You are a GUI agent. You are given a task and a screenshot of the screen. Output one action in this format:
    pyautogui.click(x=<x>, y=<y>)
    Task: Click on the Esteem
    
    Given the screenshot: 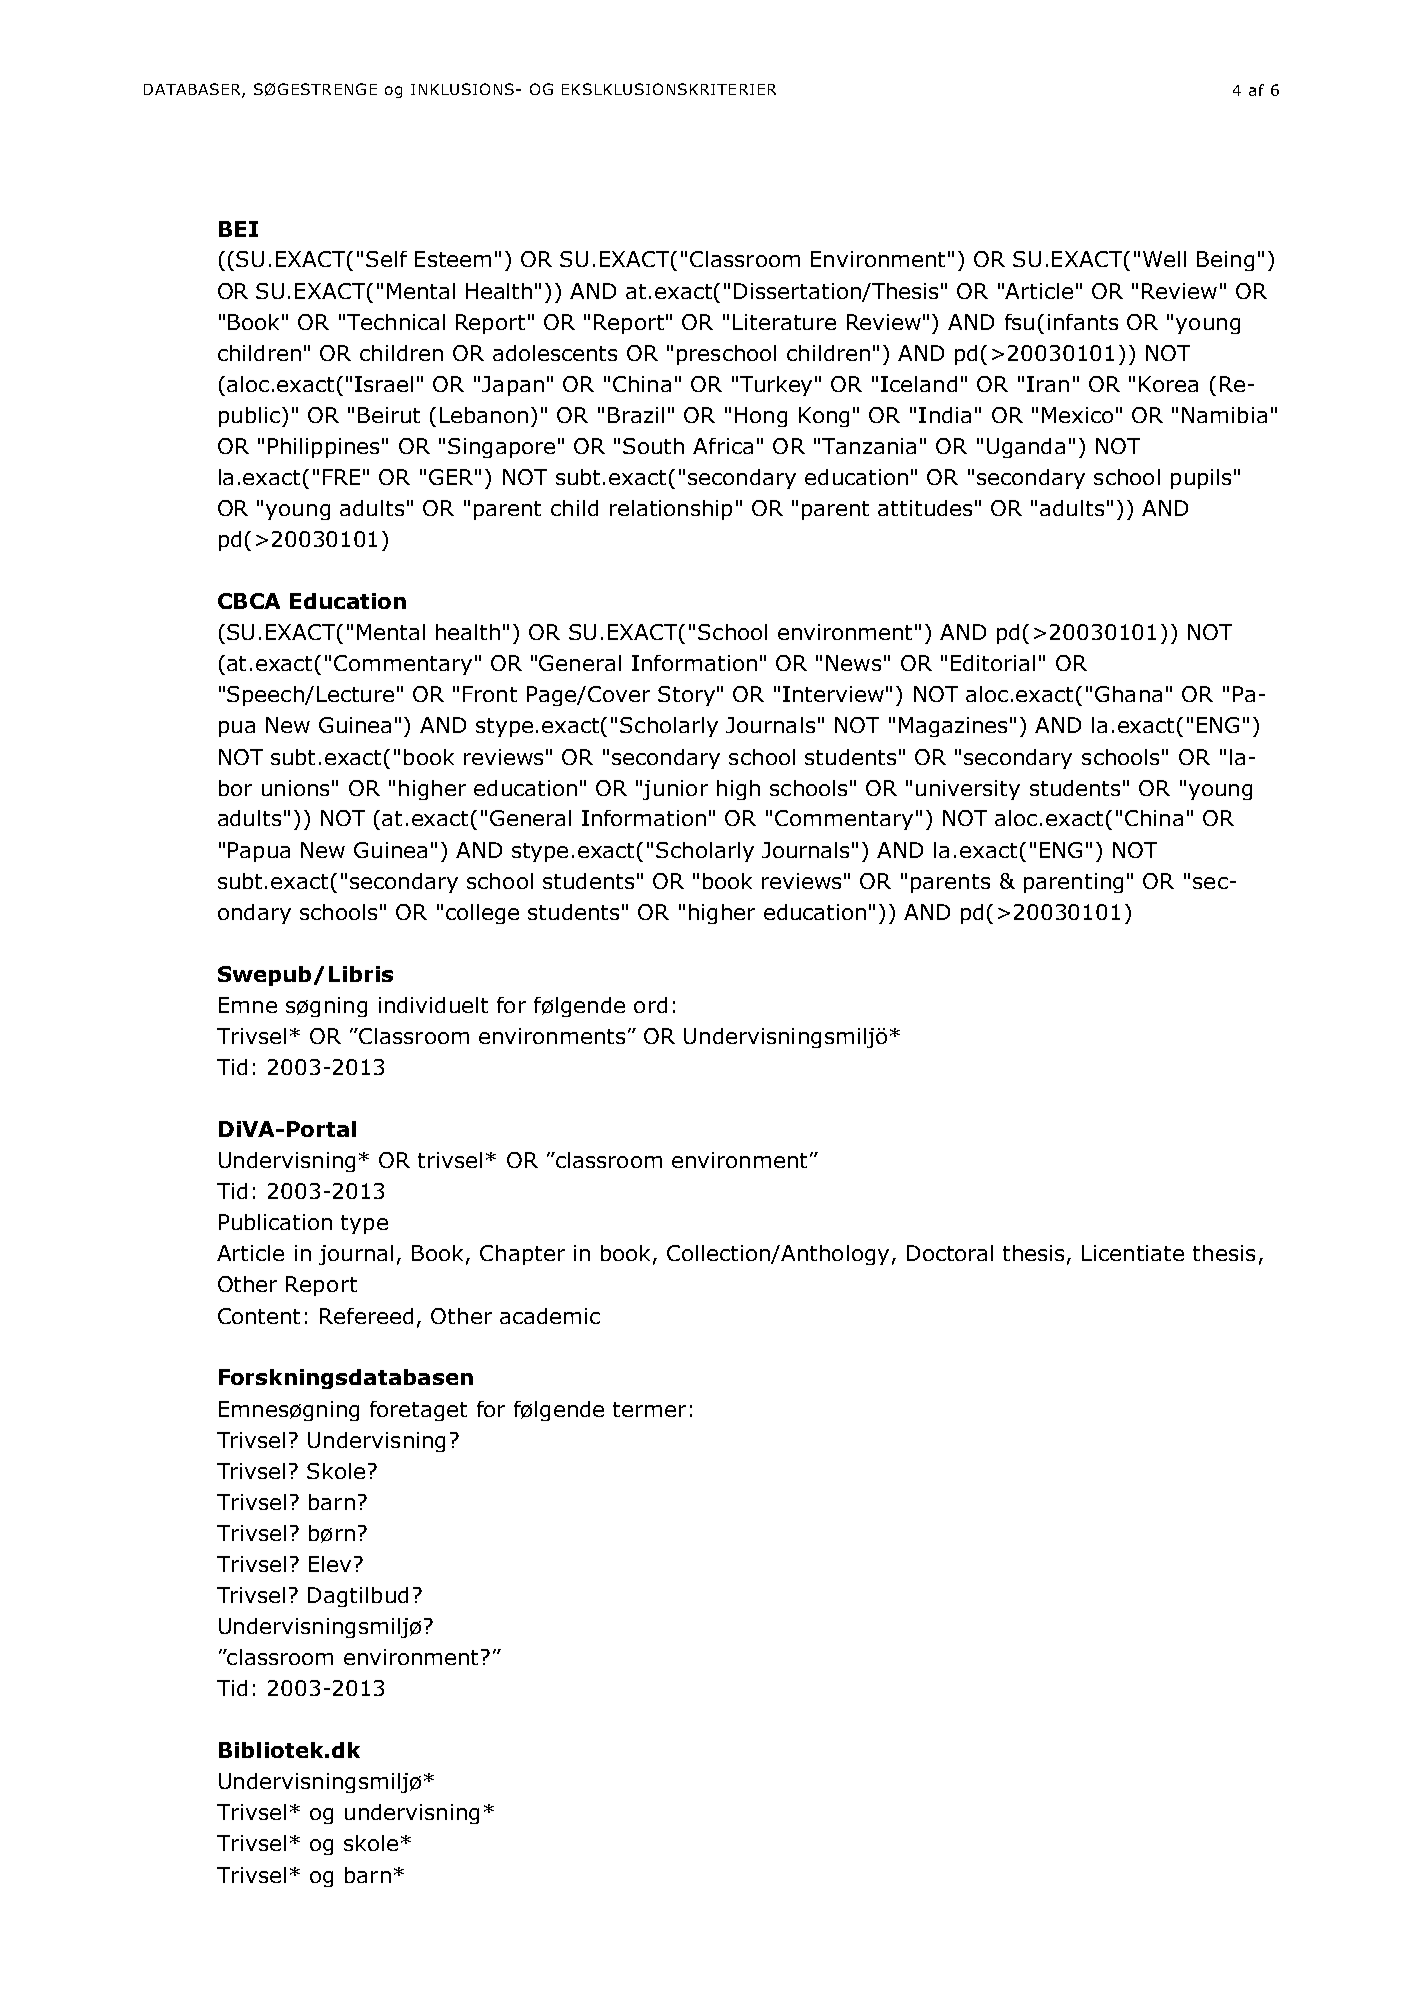 What is the action you would take?
    pyautogui.click(x=453, y=259)
